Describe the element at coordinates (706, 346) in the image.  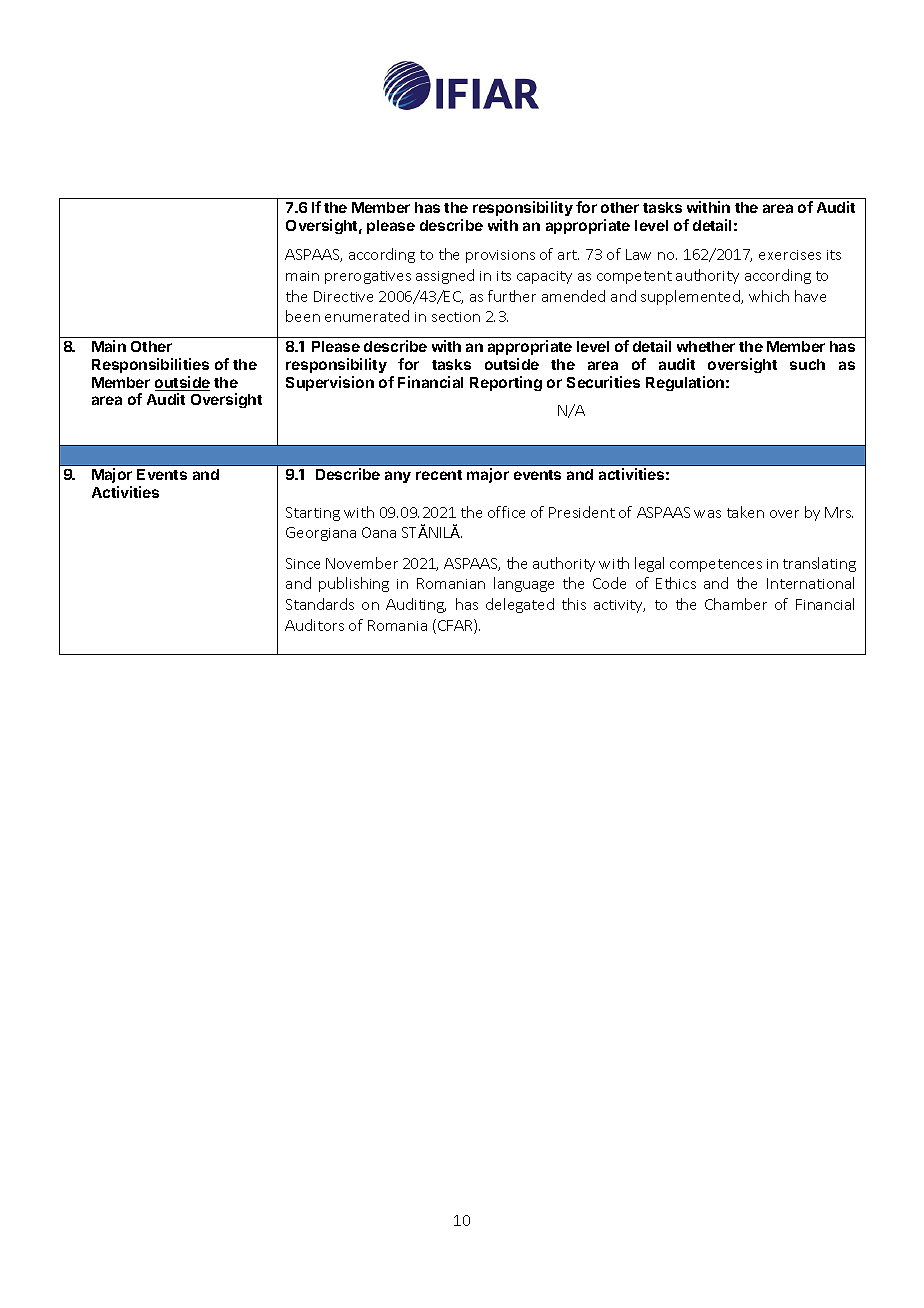
I see `whether` at that location.
